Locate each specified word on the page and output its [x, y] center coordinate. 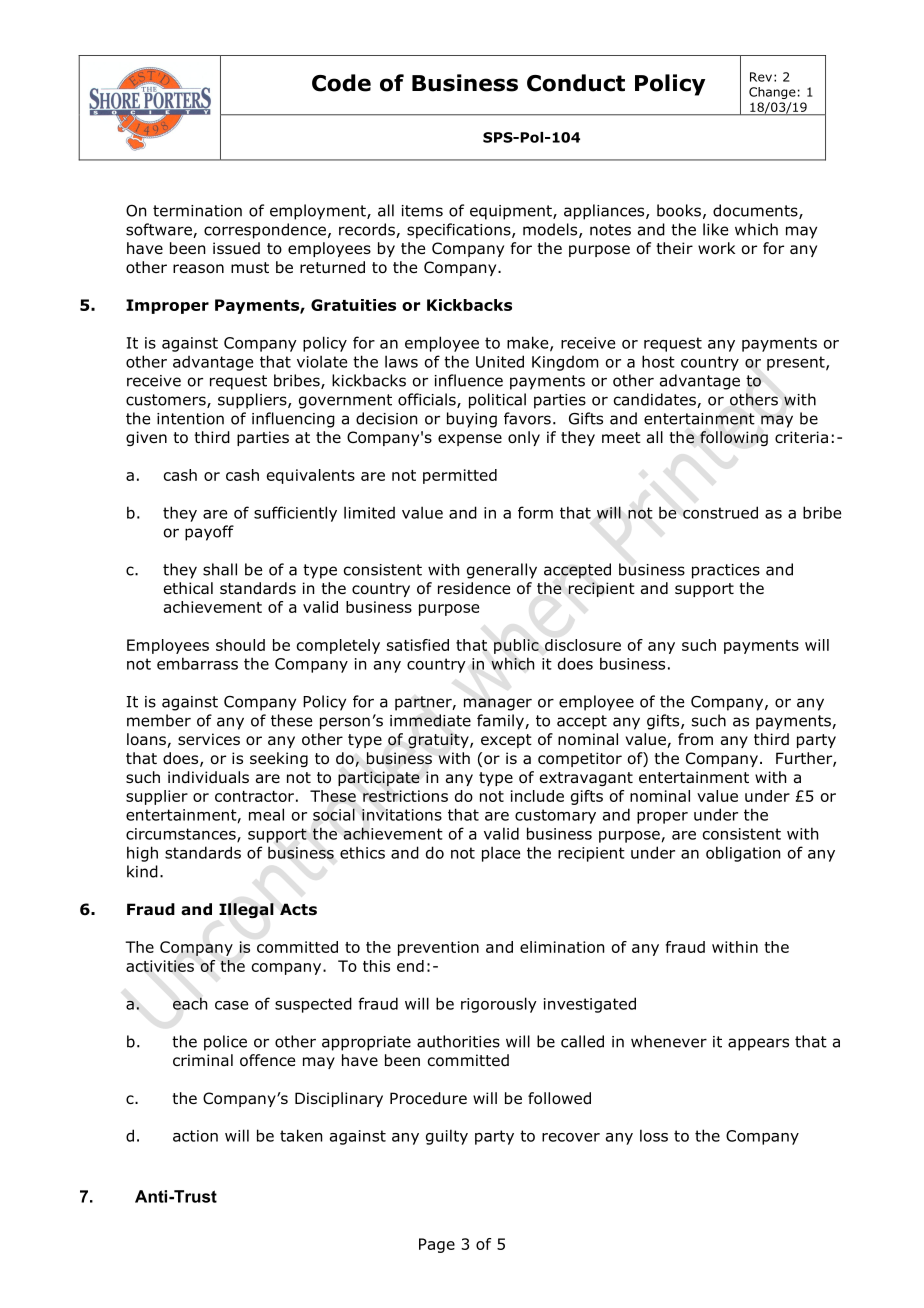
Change [772, 93]
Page [437, 1245]
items [422, 211]
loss [654, 1135]
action [195, 1136]
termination [197, 211]
